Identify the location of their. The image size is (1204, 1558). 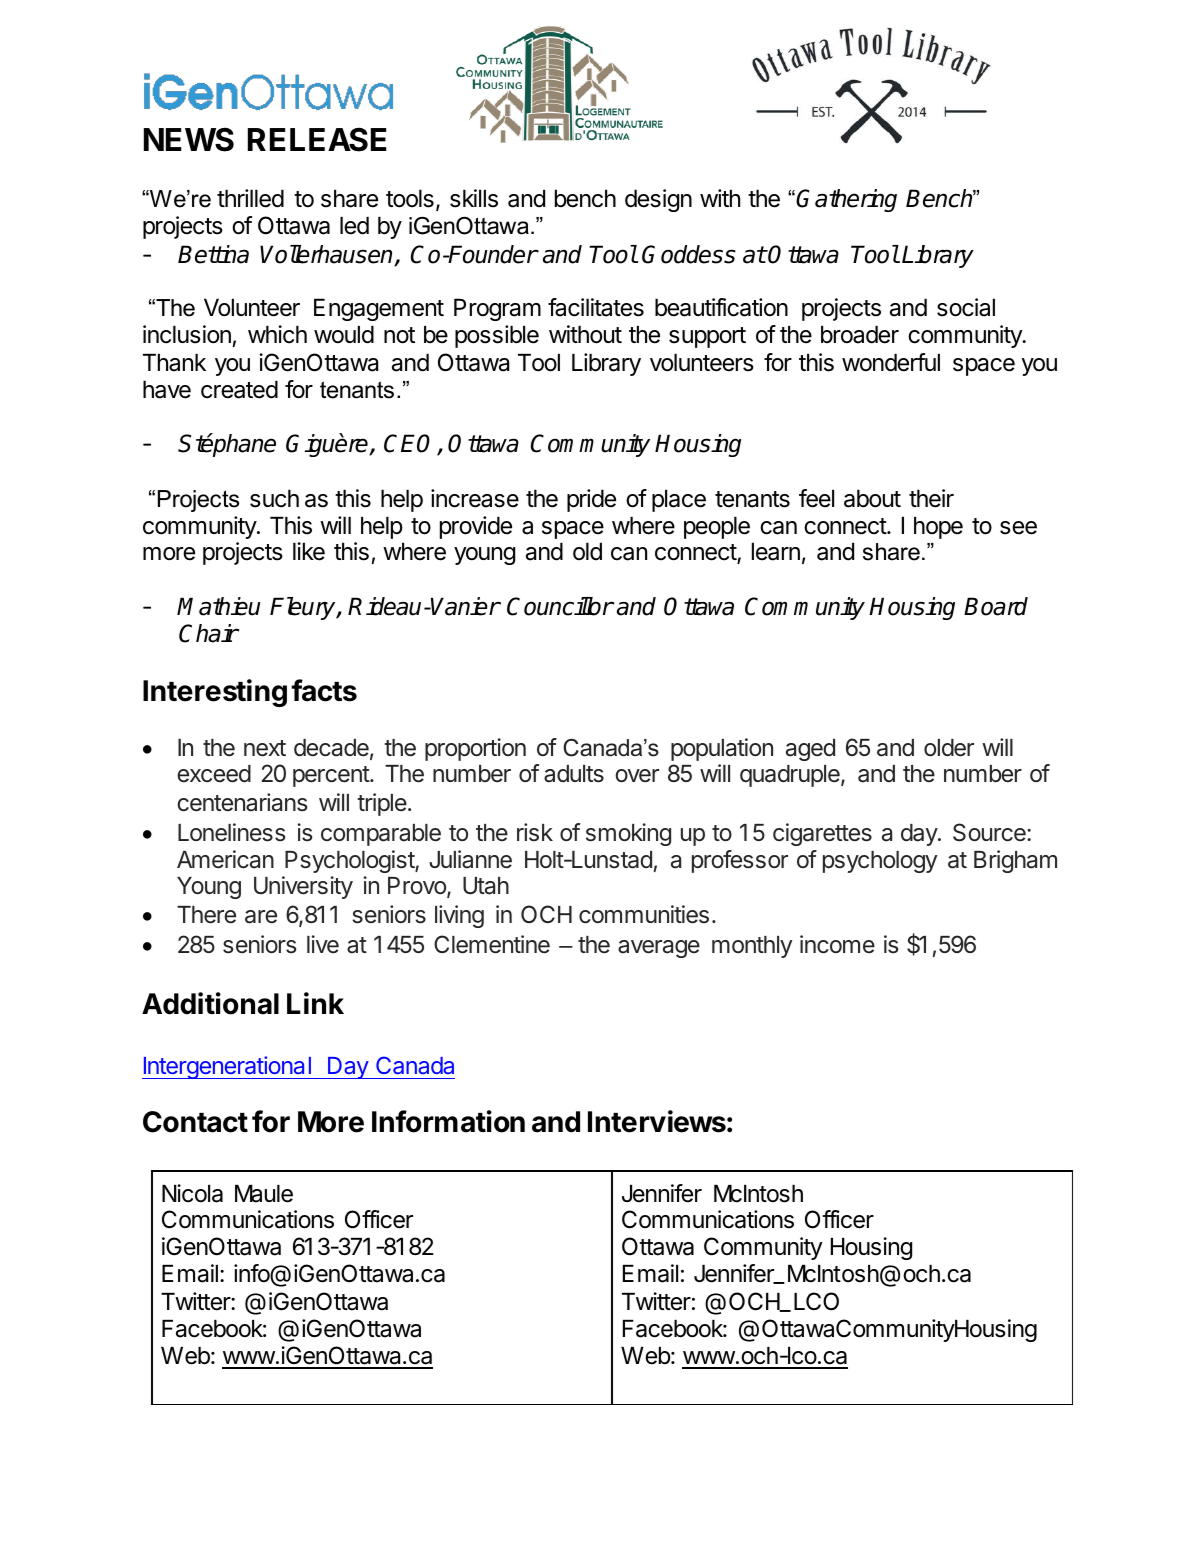
(931, 498).
